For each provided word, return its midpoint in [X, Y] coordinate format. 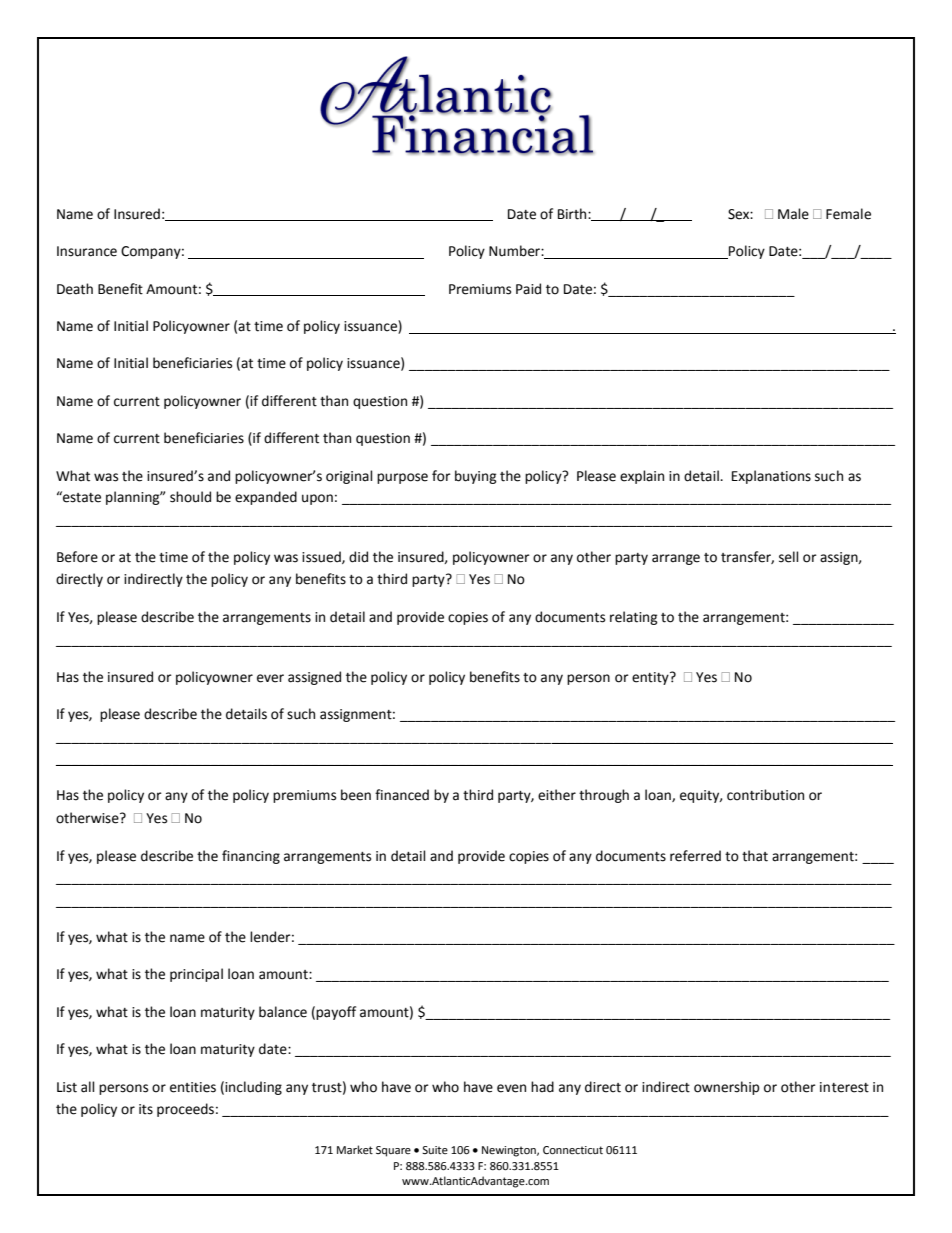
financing [251, 857]
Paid [528, 289]
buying [476, 477]
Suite [435, 1150]
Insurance [87, 251]
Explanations [771, 477]
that [755, 856]
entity [651, 678]
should [190, 497]
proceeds [185, 1110]
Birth [573, 214]
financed [402, 795]
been [356, 795]
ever [270, 678]
